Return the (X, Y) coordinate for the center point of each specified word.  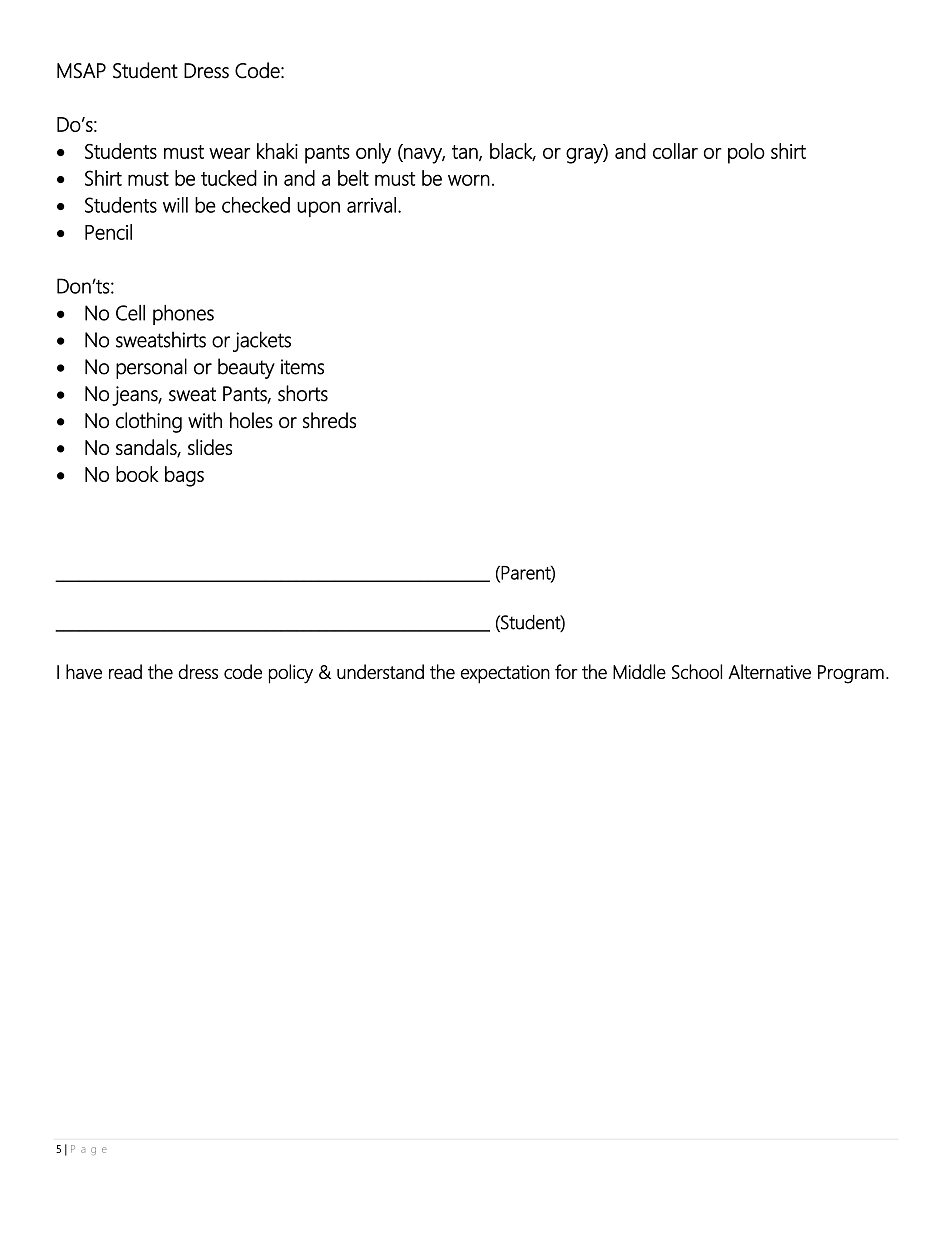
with (205, 420)
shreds (329, 420)
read (125, 671)
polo (746, 153)
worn (469, 180)
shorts (303, 393)
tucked (229, 178)
